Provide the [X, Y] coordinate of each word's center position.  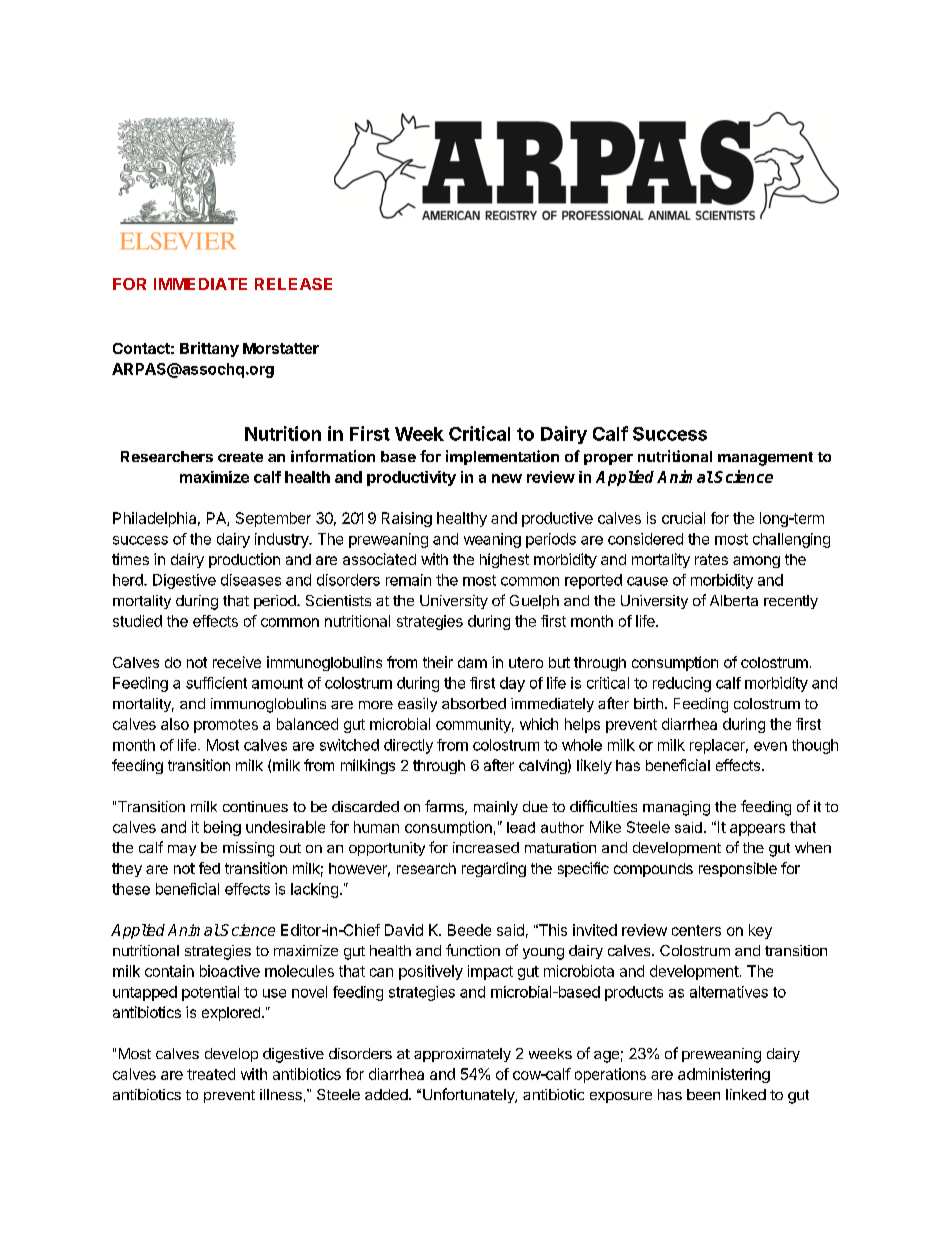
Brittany [209, 349]
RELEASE [293, 284]
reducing [682, 684]
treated [211, 1074]
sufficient [216, 683]
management [765, 459]
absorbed [474, 703]
